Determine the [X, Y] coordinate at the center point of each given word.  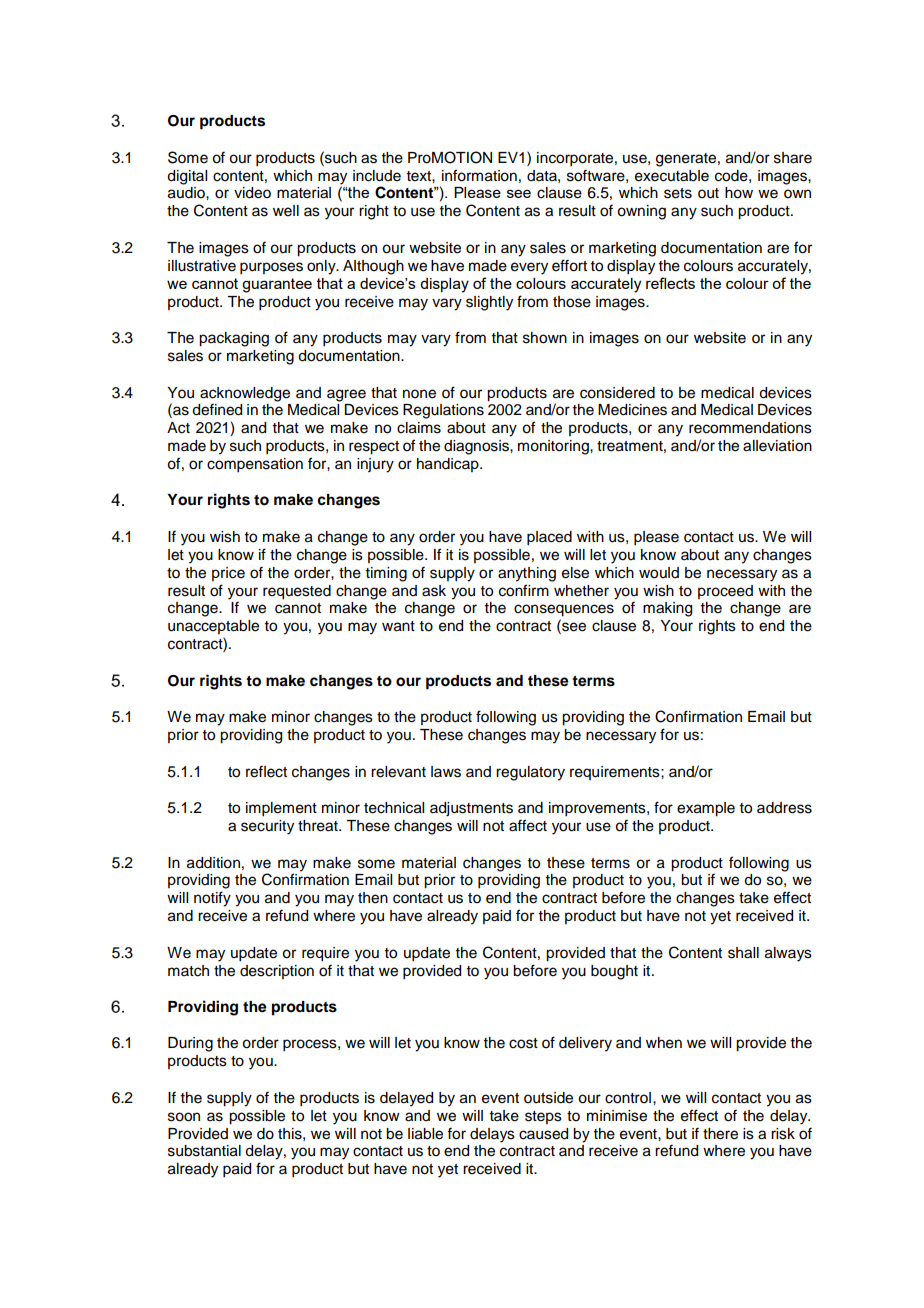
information [479, 175]
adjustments [471, 809]
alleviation [777, 446]
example [706, 809]
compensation [255, 465]
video [252, 193]
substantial [204, 1151]
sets [678, 193]
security [267, 827]
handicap [449, 465]
